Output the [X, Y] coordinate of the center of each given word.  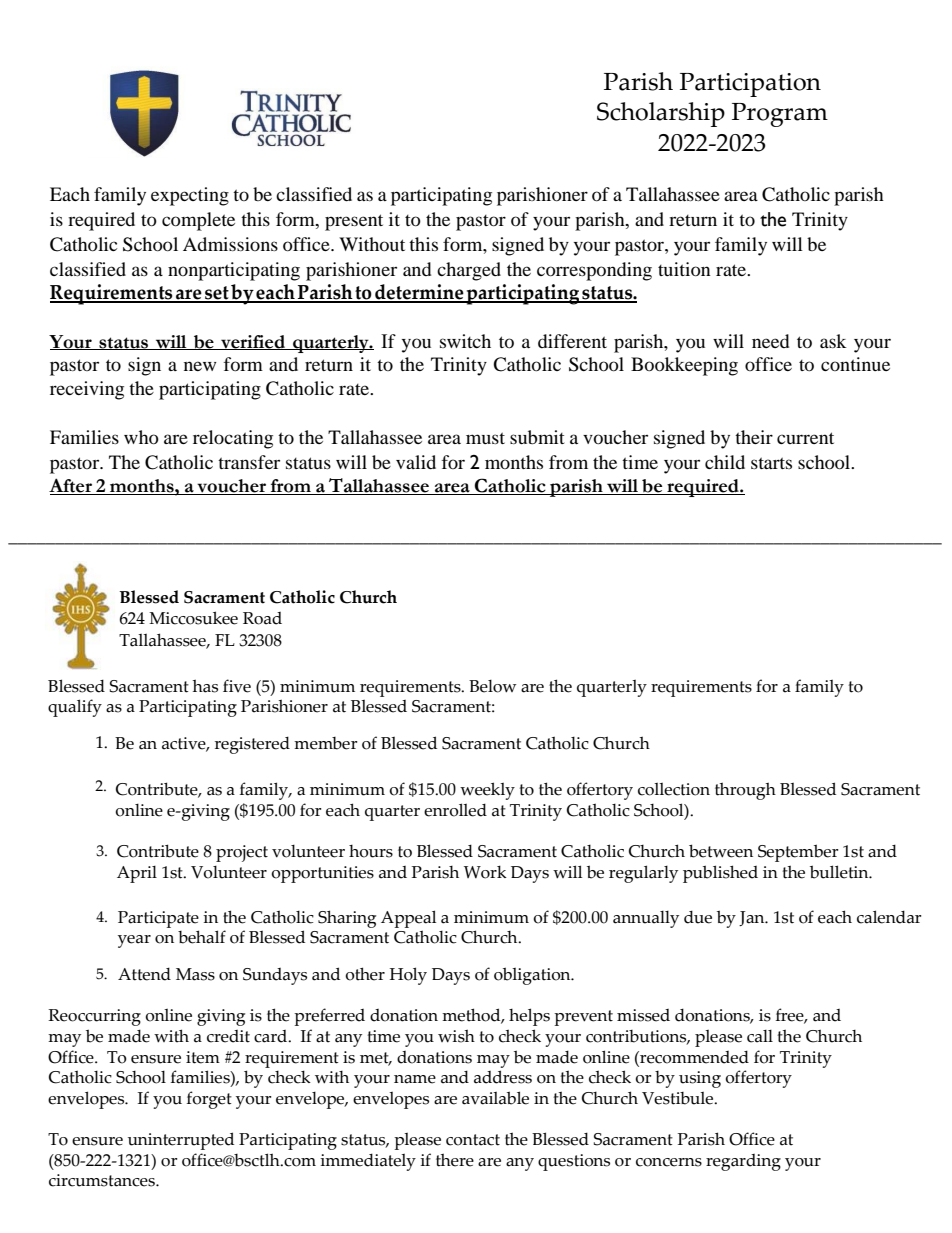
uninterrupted [181, 1141]
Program [780, 115]
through [745, 791]
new [200, 366]
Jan [753, 918]
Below [493, 686]
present [354, 222]
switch [465, 341]
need [770, 341]
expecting [190, 196]
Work [485, 872]
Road [262, 618]
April [137, 874]
